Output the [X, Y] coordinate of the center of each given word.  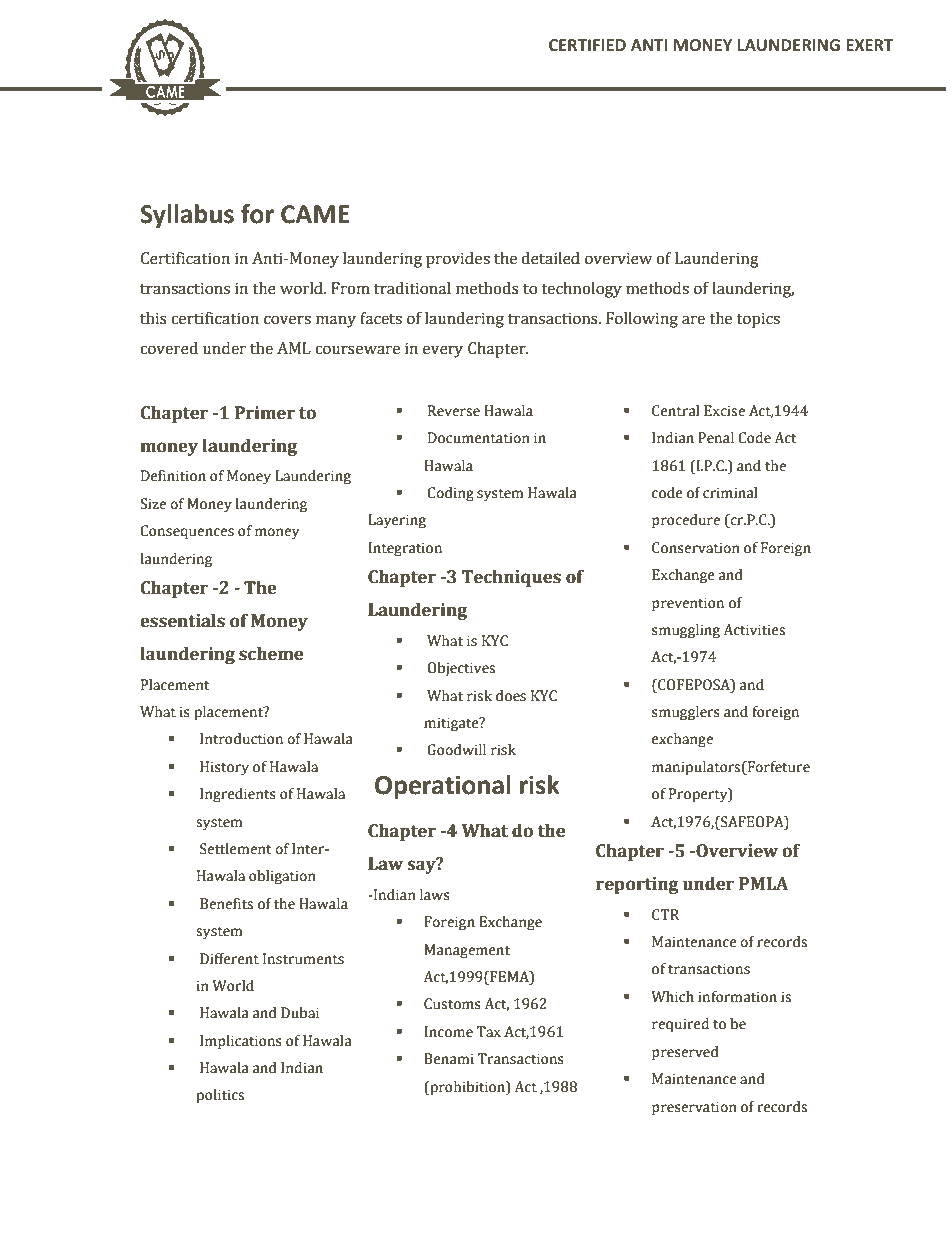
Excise [724, 411]
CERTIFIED [587, 45]
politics [220, 1096]
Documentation [479, 438]
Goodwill [456, 750]
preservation [694, 1108]
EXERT [869, 45]
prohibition [467, 1088]
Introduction [241, 739]
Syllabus [187, 216]
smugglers [686, 713]
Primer [265, 413]
